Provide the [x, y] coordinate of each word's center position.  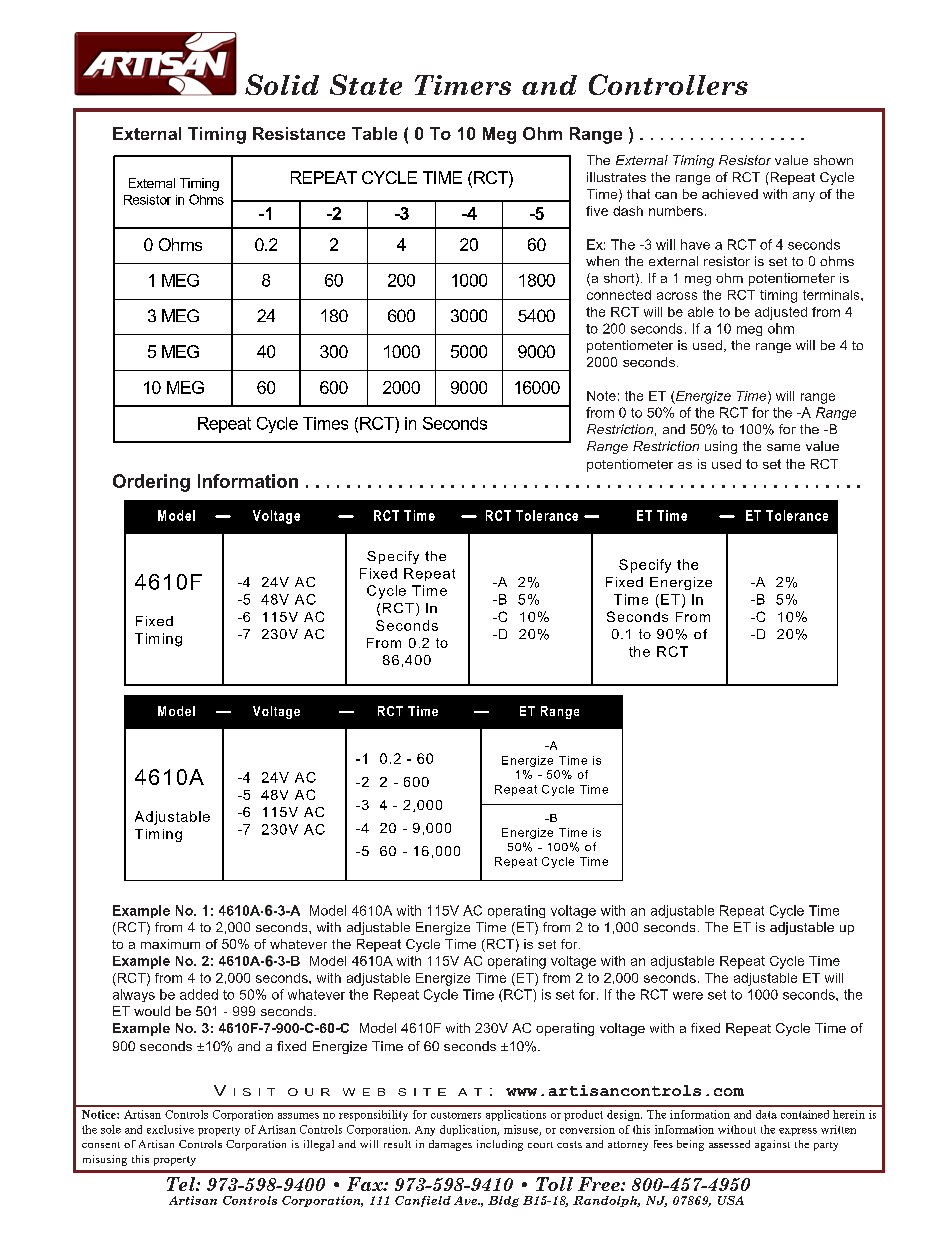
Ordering [151, 483]
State [366, 84]
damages [450, 1145]
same [783, 447]
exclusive [170, 1129]
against [772, 1145]
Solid [282, 84]
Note [601, 396]
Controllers [668, 84]
